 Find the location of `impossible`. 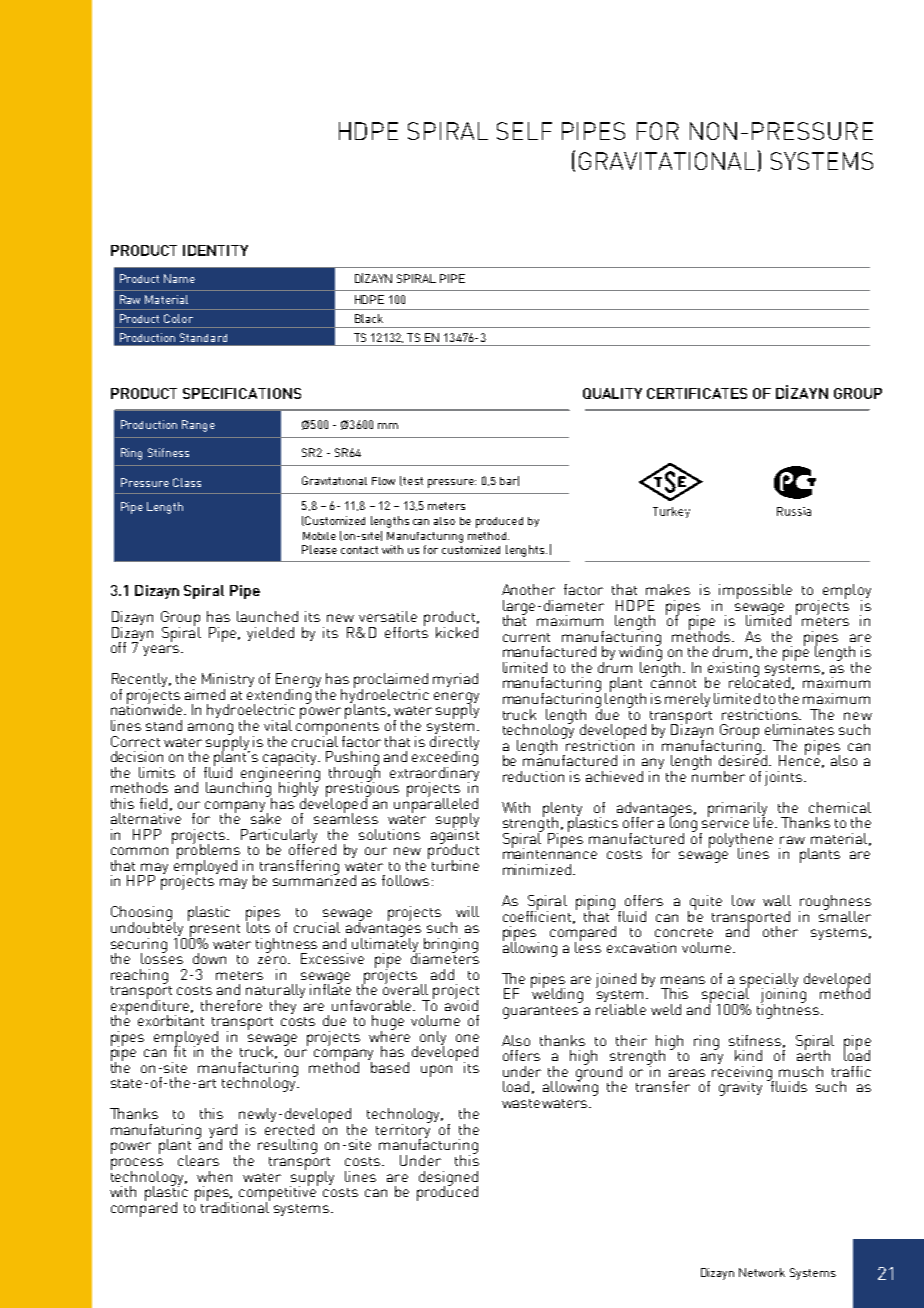

impossible is located at coordinates (755, 591).
